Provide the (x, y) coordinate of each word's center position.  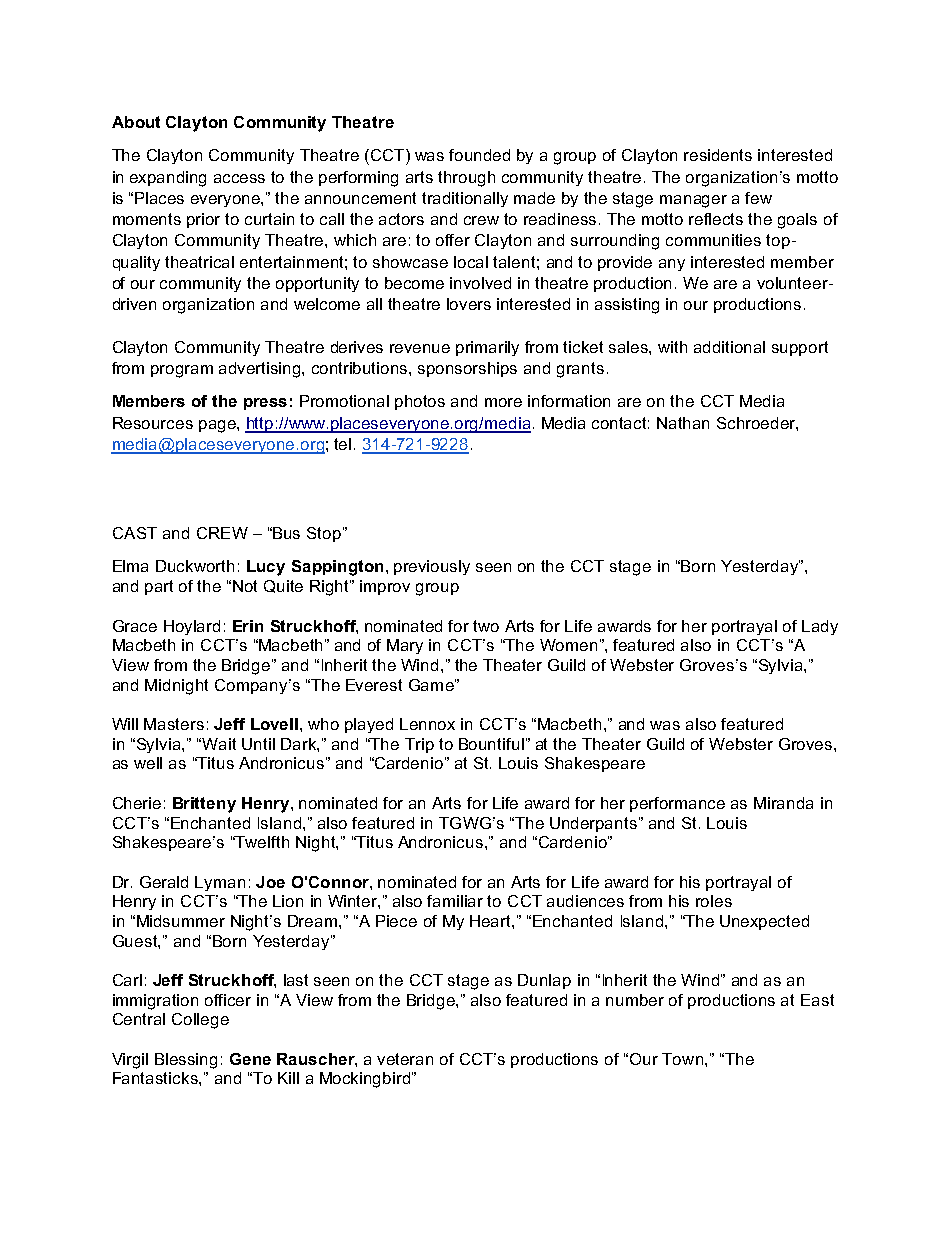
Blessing (186, 1061)
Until (258, 744)
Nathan (683, 423)
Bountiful (491, 744)
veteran (405, 1059)
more (503, 402)
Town (682, 1059)
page (218, 426)
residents (718, 155)
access (239, 178)
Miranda (783, 803)
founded (479, 155)
